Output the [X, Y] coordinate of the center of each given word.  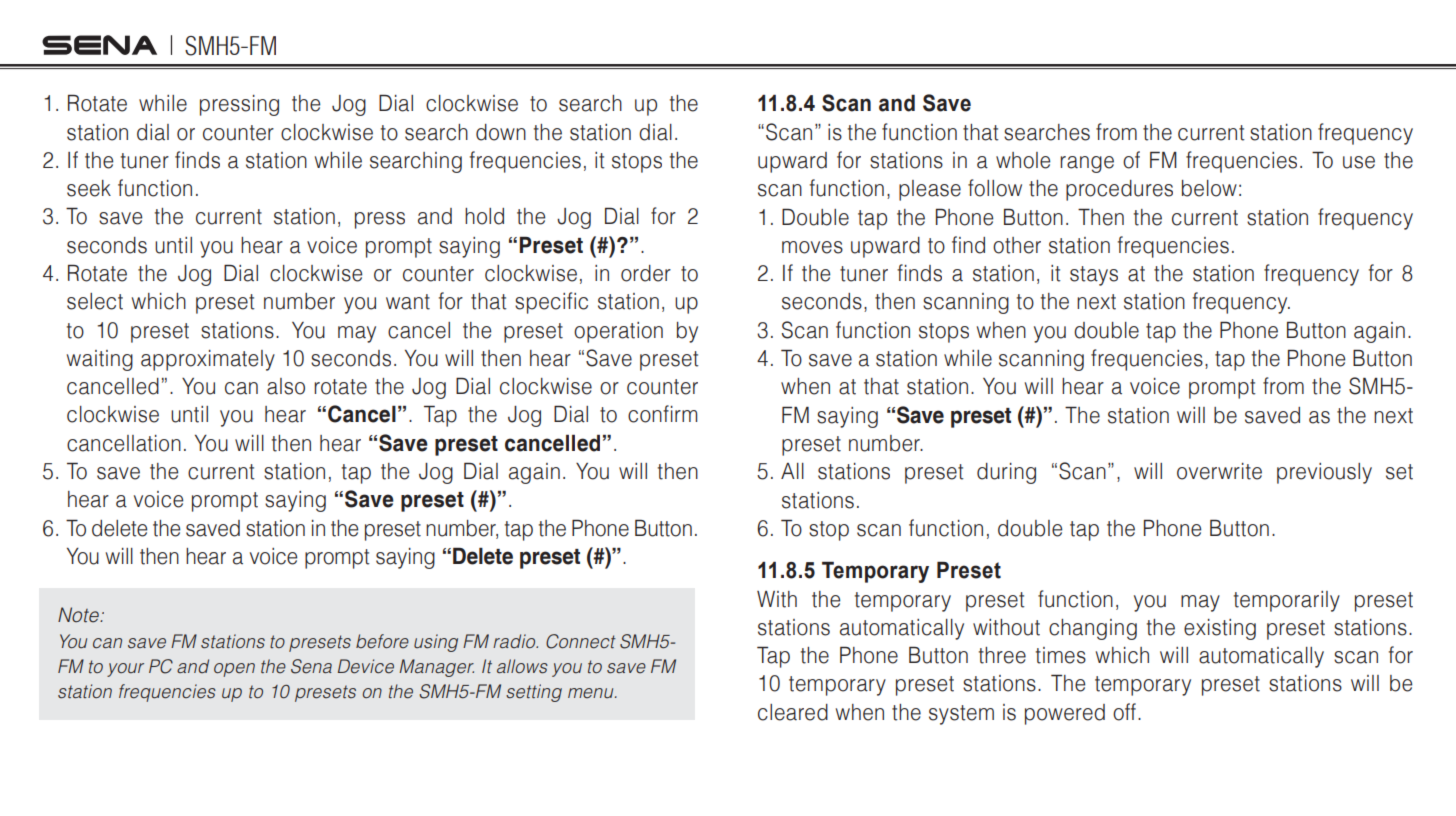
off [1124, 712]
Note [80, 615]
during [1006, 473]
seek [89, 188]
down [501, 132]
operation [618, 332]
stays [1094, 276]
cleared [793, 712]
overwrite [1219, 471]
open [234, 670]
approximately [208, 360]
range [1087, 164]
